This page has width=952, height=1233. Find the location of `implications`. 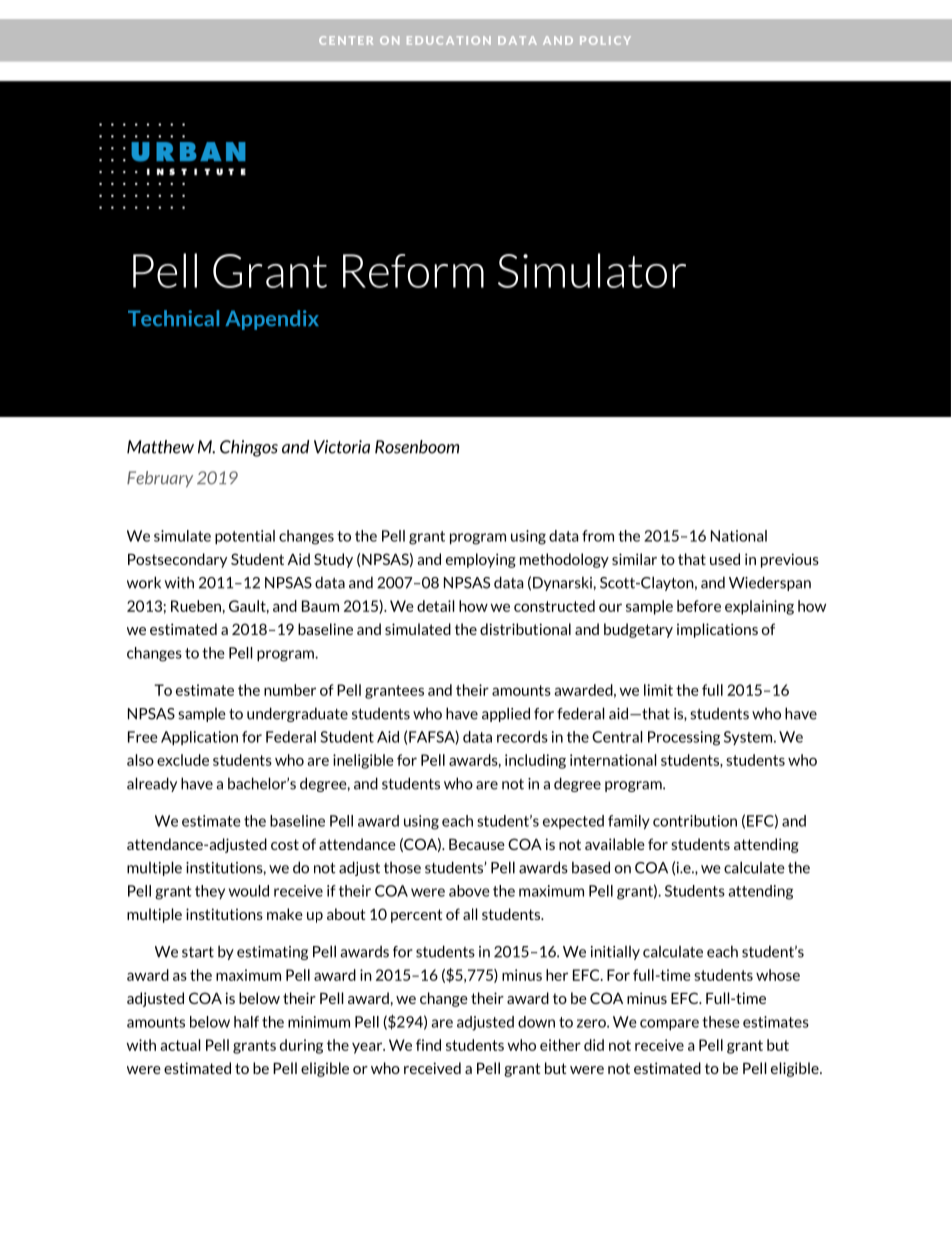

implications is located at coordinates (717, 630).
